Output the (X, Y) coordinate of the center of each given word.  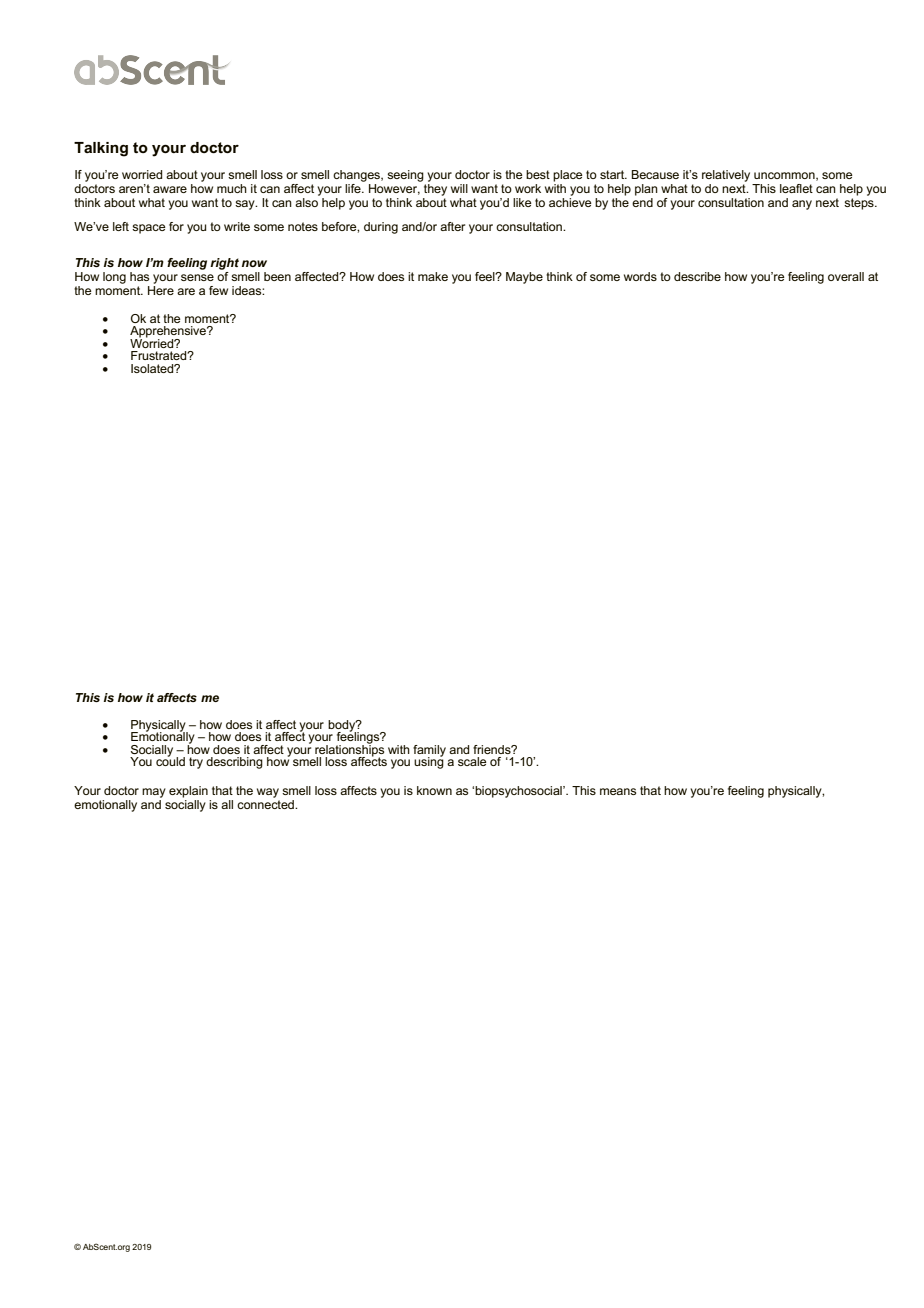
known (434, 790)
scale (472, 761)
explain (188, 792)
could (170, 760)
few (218, 290)
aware (170, 189)
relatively (726, 176)
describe (697, 276)
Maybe (524, 278)
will (459, 188)
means (618, 791)
